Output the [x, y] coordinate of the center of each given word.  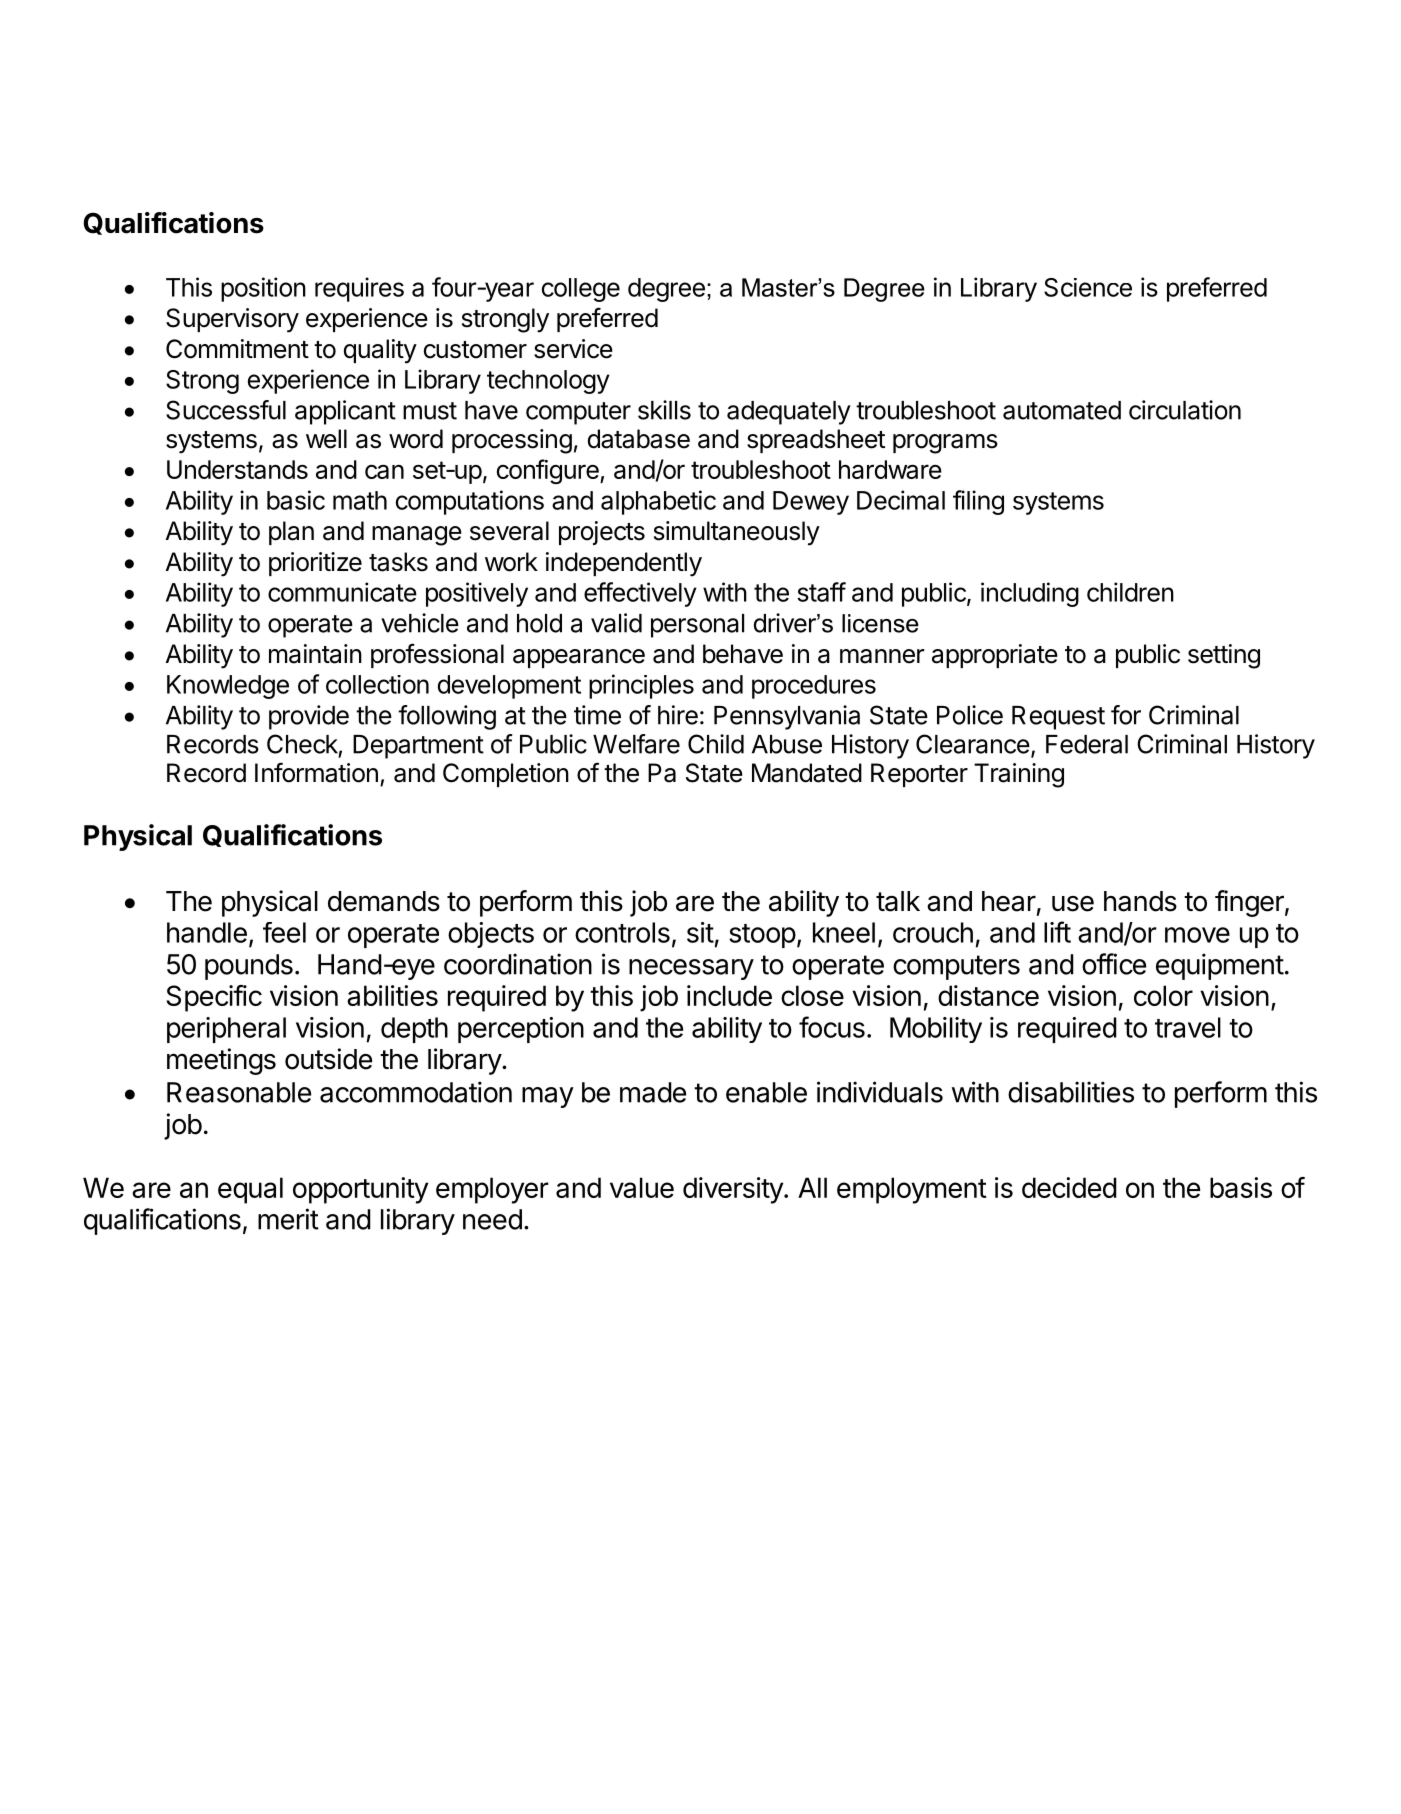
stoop [762, 936]
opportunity [360, 1190]
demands [384, 901]
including [1030, 594]
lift [1057, 932]
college [581, 290]
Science [1088, 287]
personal [697, 626]
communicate [342, 592]
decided [1069, 1187]
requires [359, 289]
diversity [734, 1190]
